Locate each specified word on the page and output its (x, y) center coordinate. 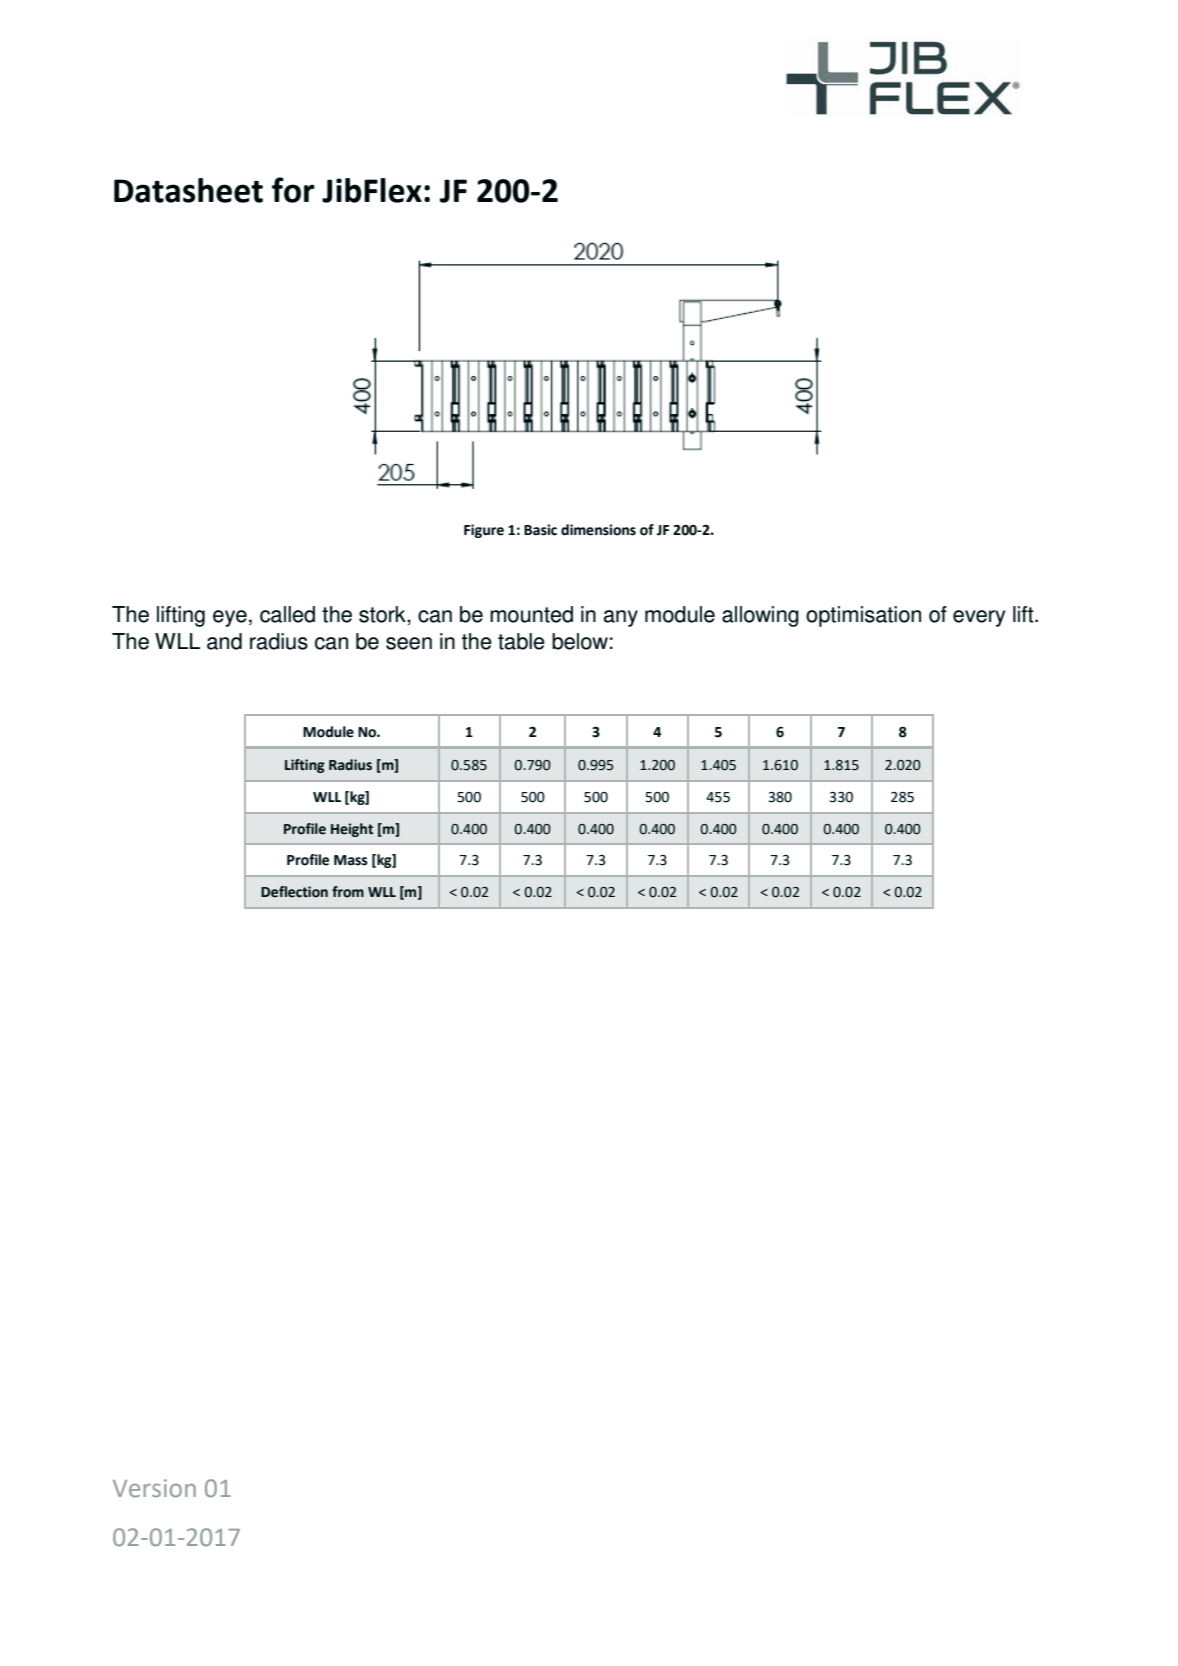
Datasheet (188, 190)
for (293, 190)
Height (352, 830)
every (979, 618)
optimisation (863, 616)
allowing (760, 616)
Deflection (294, 892)
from (348, 892)
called (287, 614)
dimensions (598, 530)
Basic (540, 530)
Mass (351, 860)
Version (154, 1488)
